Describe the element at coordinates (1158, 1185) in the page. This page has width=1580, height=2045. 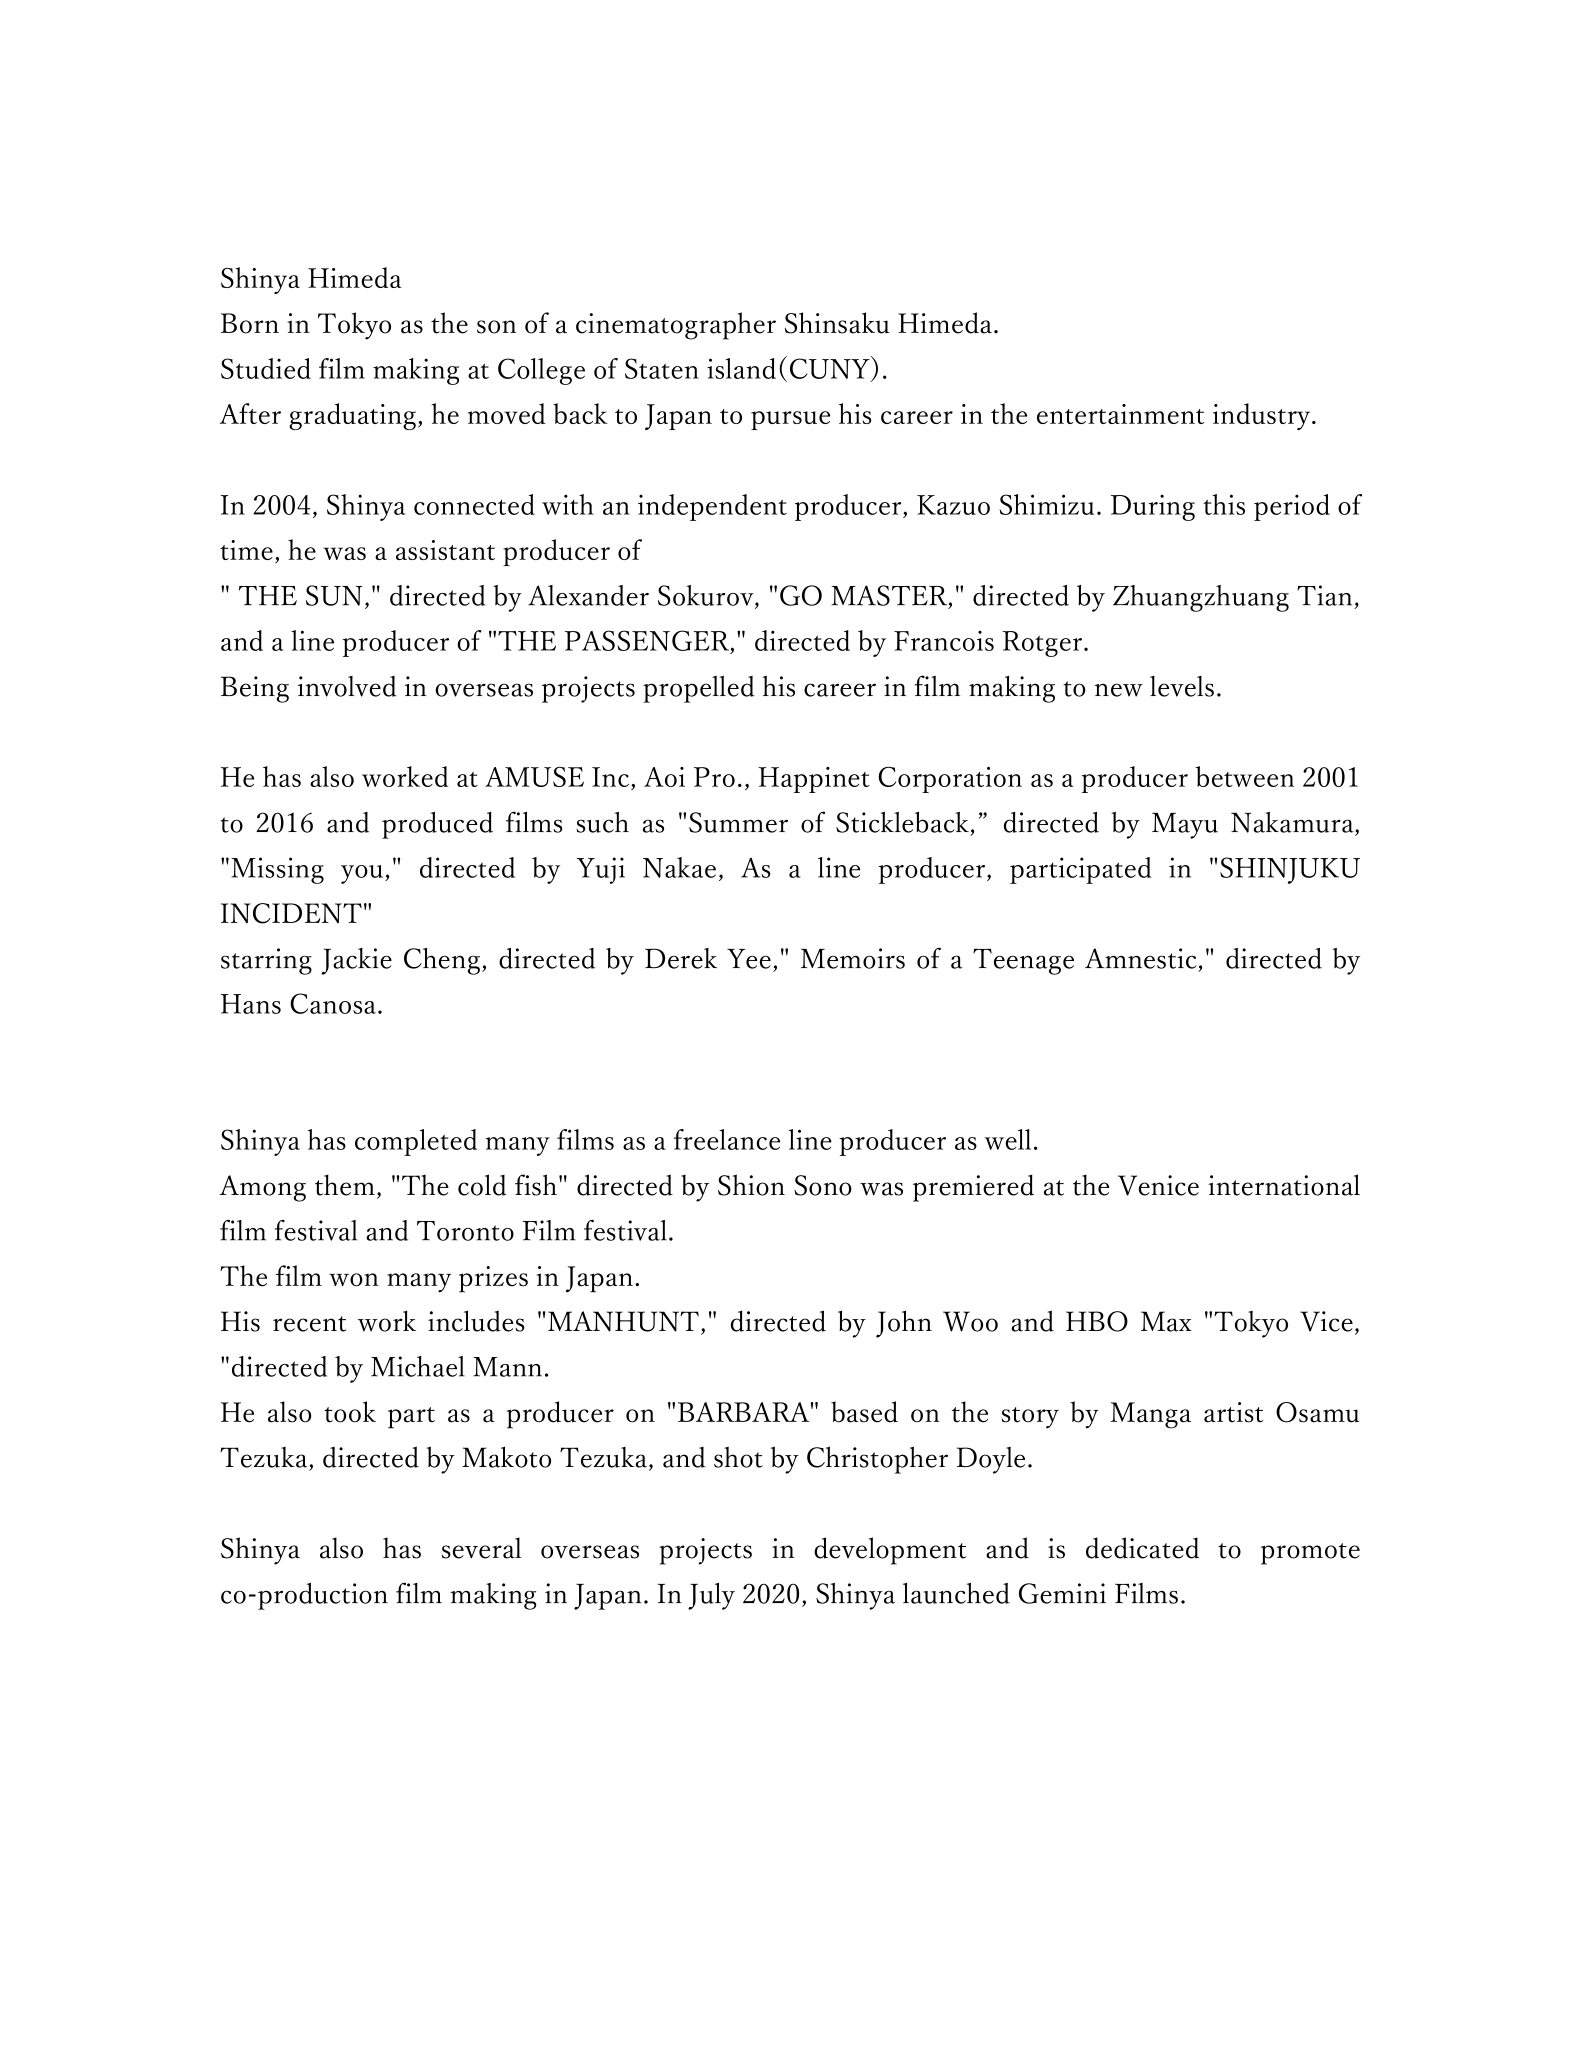
I see `Venice` at that location.
